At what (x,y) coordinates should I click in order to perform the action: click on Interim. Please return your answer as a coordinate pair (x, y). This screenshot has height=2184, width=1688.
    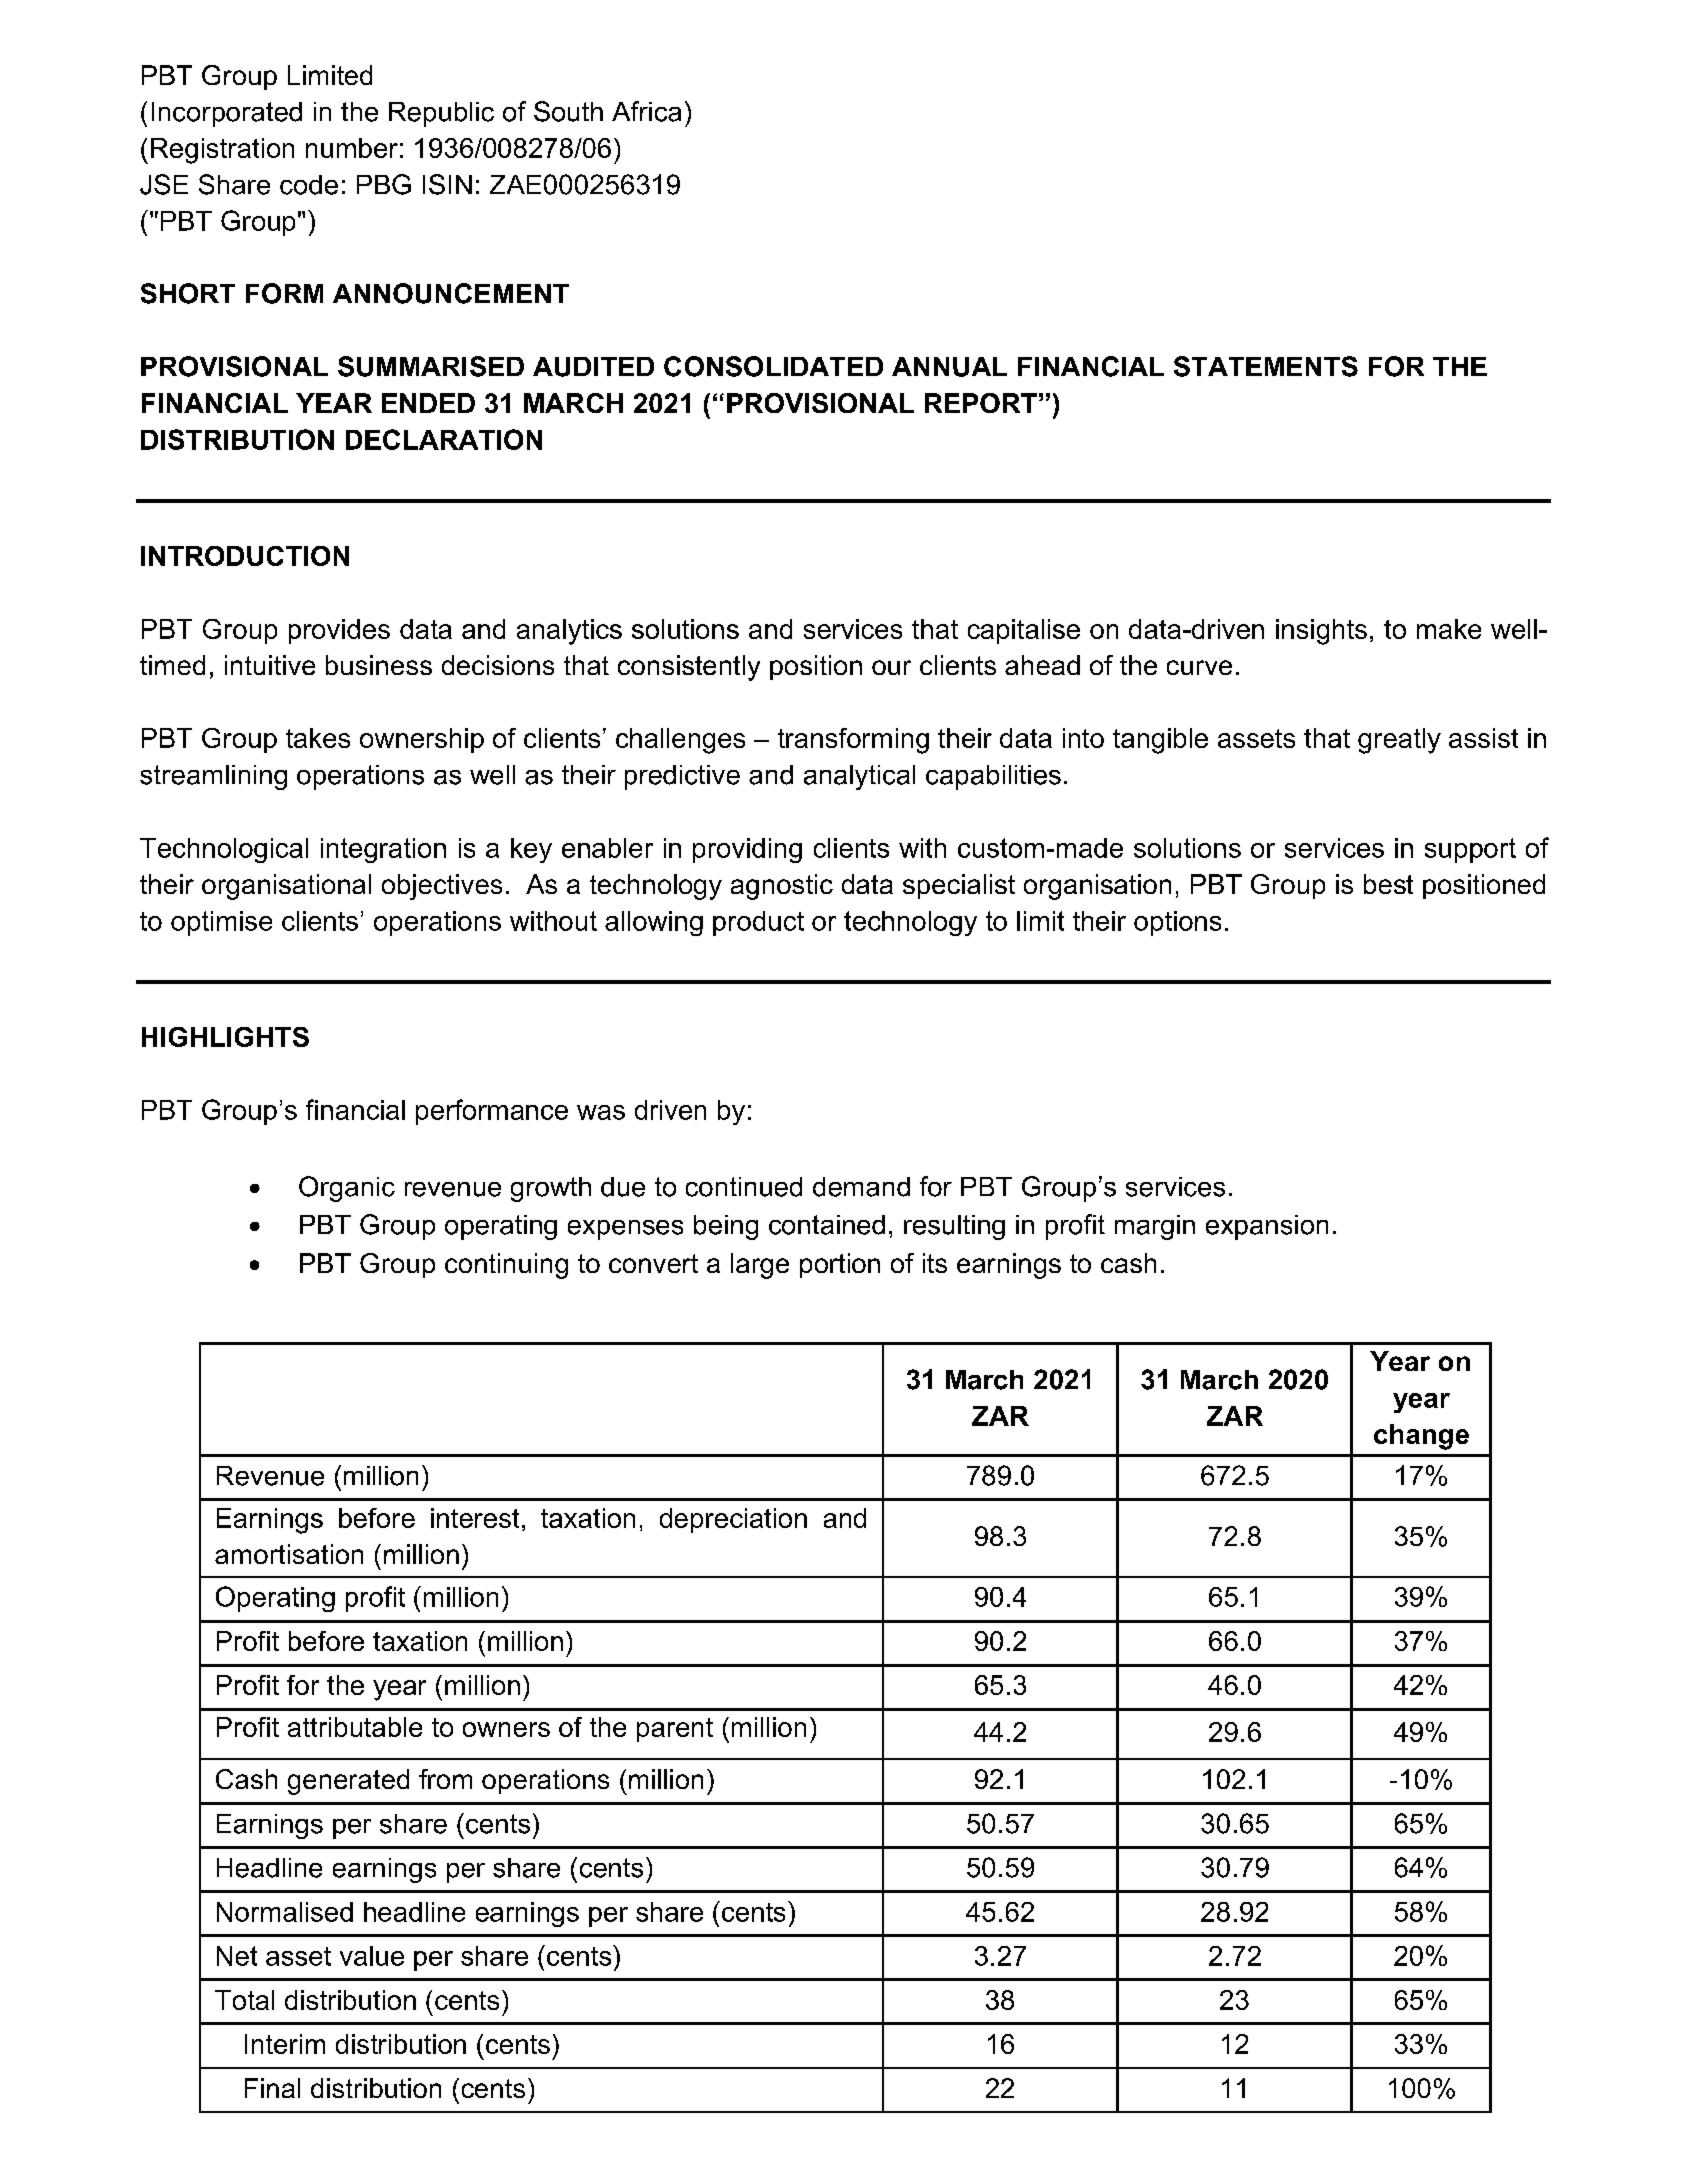
    Looking at the image, I should click on (285, 2044).
